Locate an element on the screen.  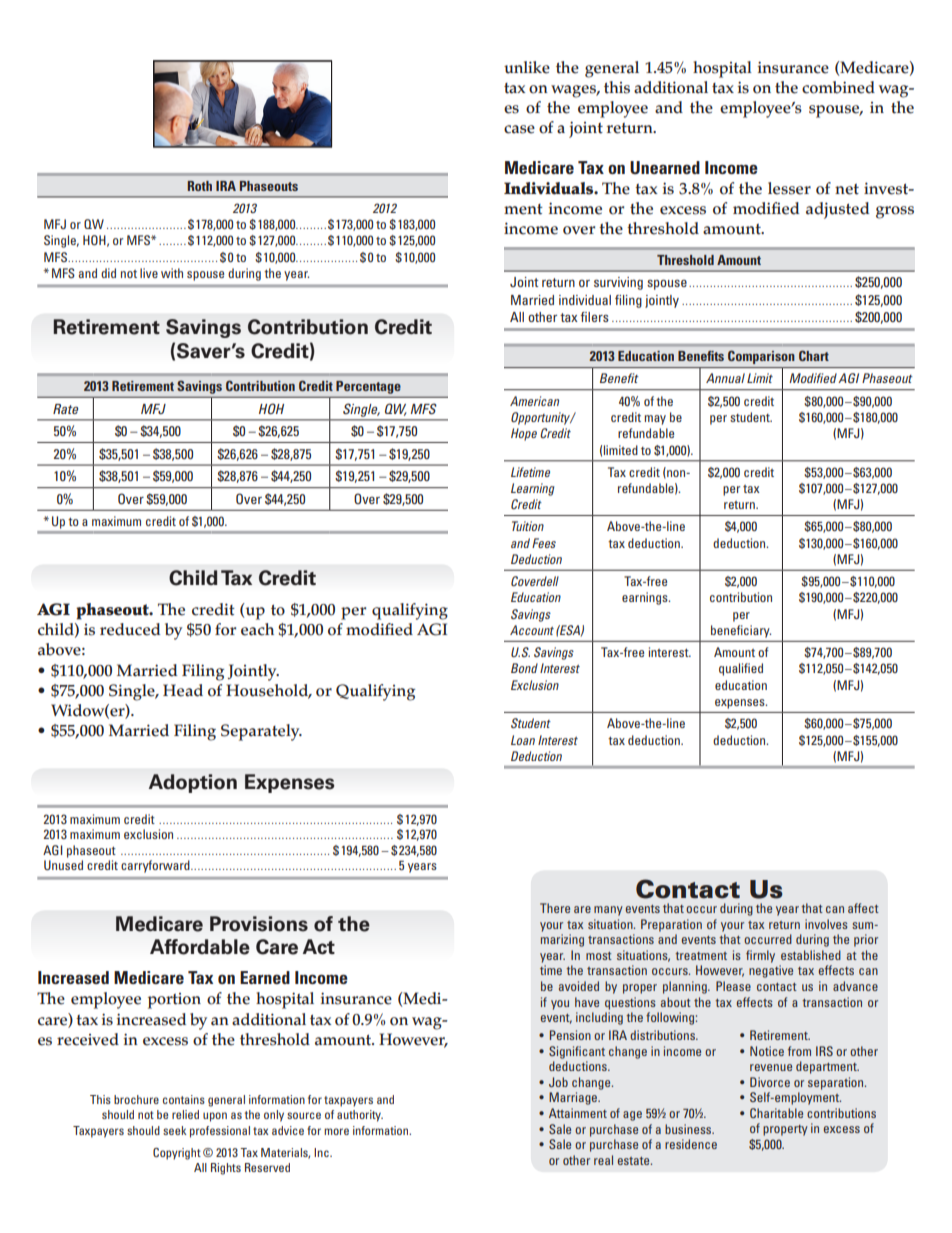
Annual is located at coordinates (725, 378).
